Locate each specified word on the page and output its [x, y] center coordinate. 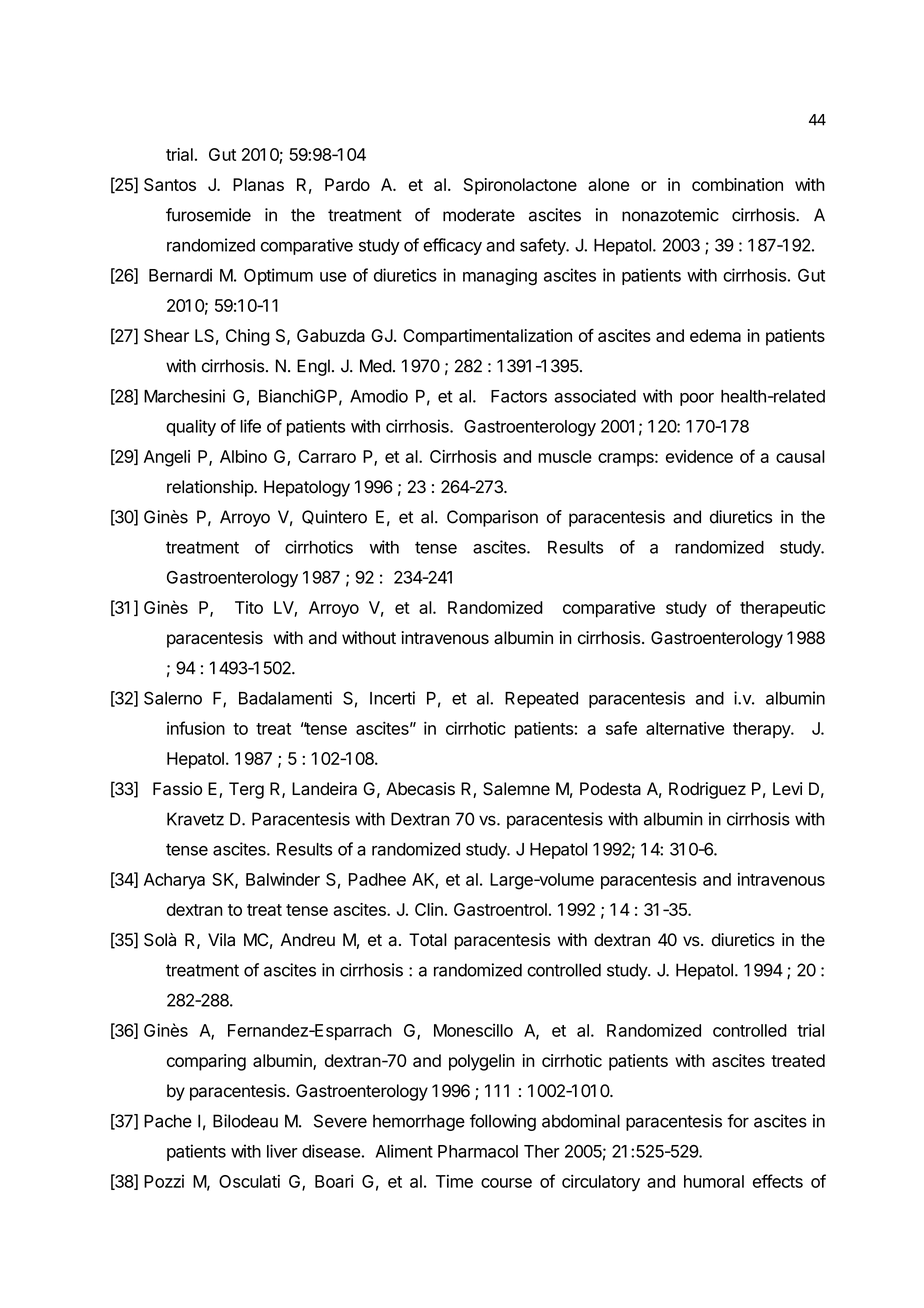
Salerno [173, 698]
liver [282, 1151]
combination [737, 184]
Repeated [541, 700]
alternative [685, 728]
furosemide [208, 215]
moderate [479, 215]
